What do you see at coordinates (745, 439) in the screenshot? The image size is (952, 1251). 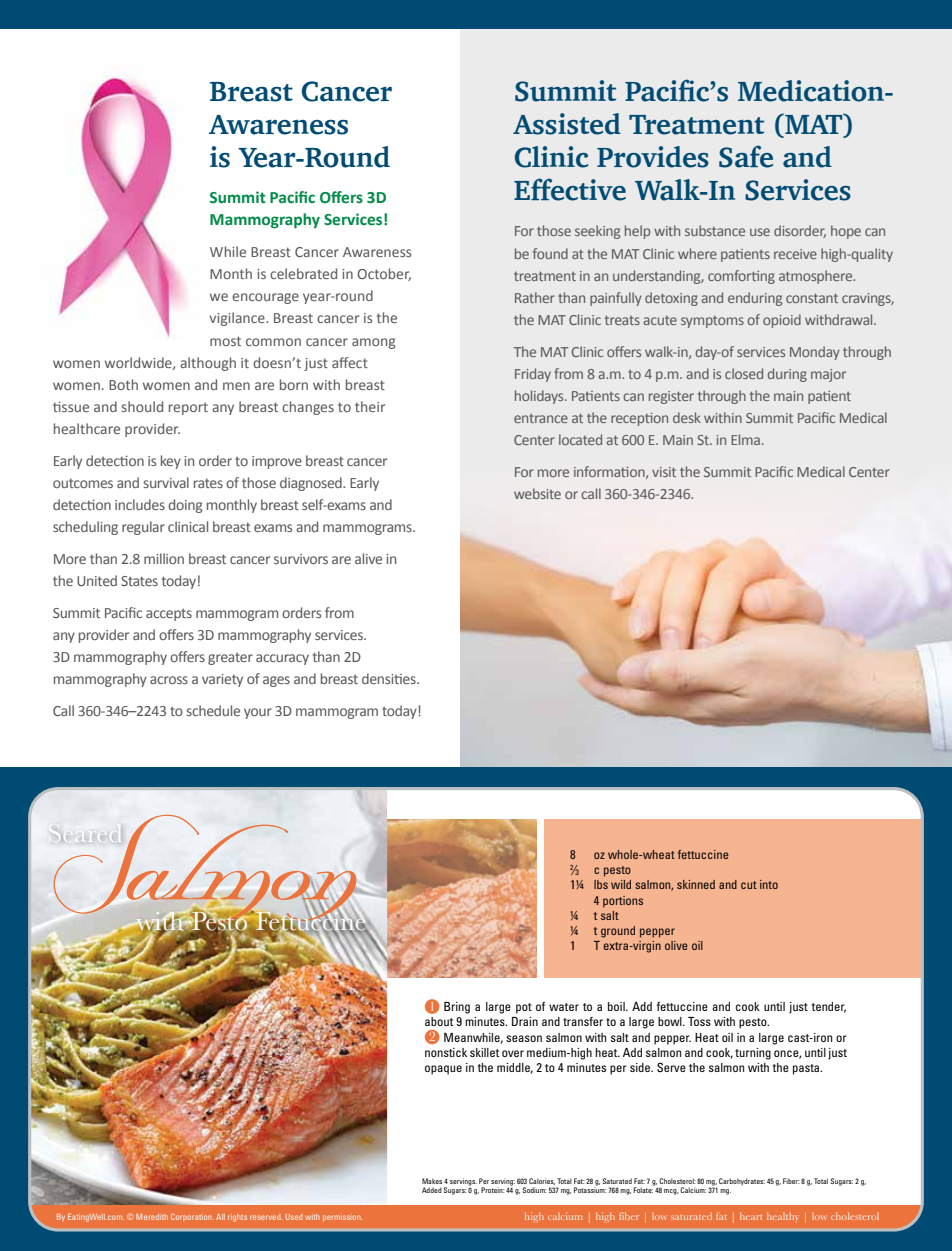 I see `Elma` at bounding box center [745, 439].
